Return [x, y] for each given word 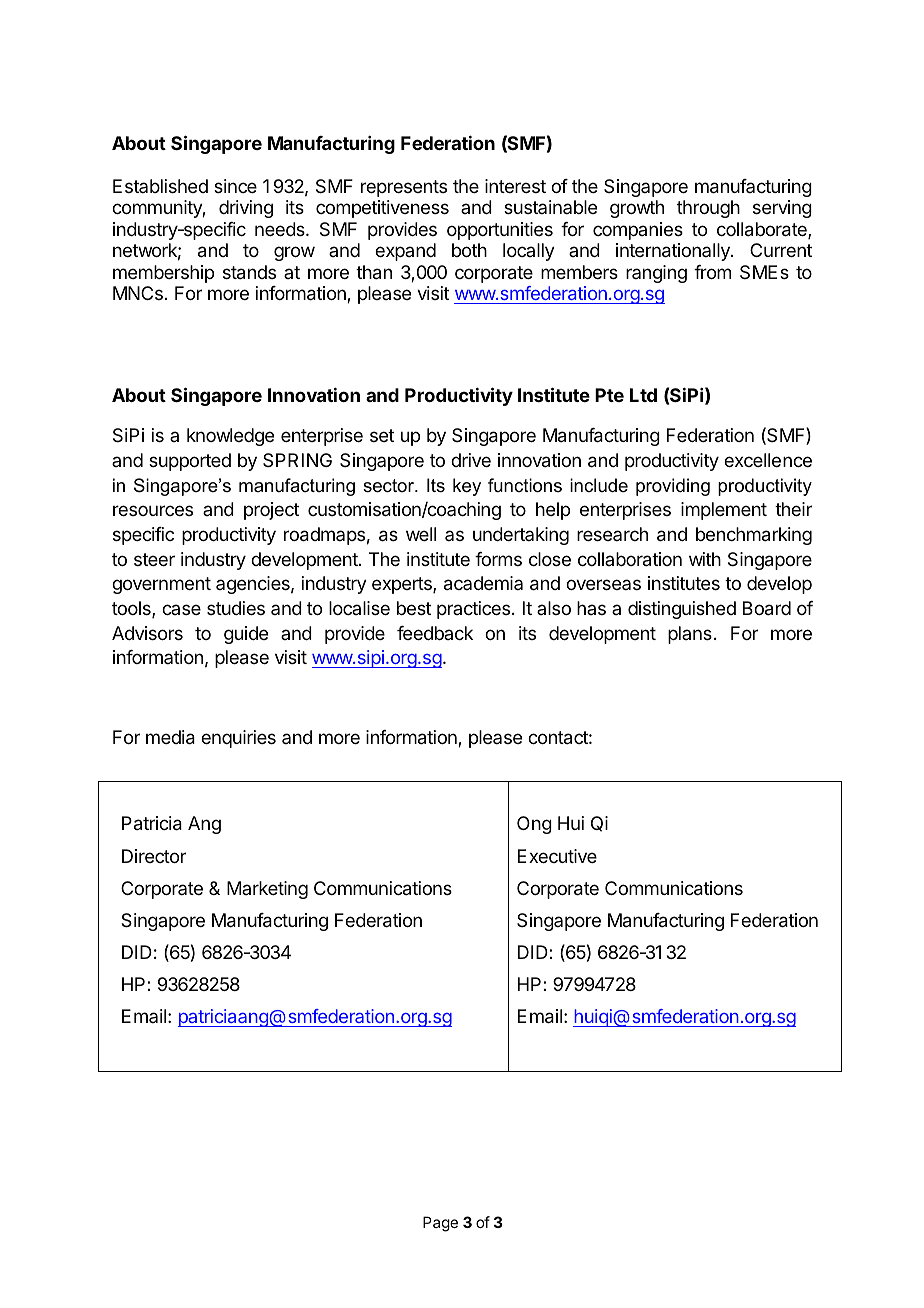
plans [690, 635]
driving [246, 209]
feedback [435, 633]
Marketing [267, 890]
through [708, 209]
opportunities [500, 231]
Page [440, 1224]
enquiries [238, 739]
